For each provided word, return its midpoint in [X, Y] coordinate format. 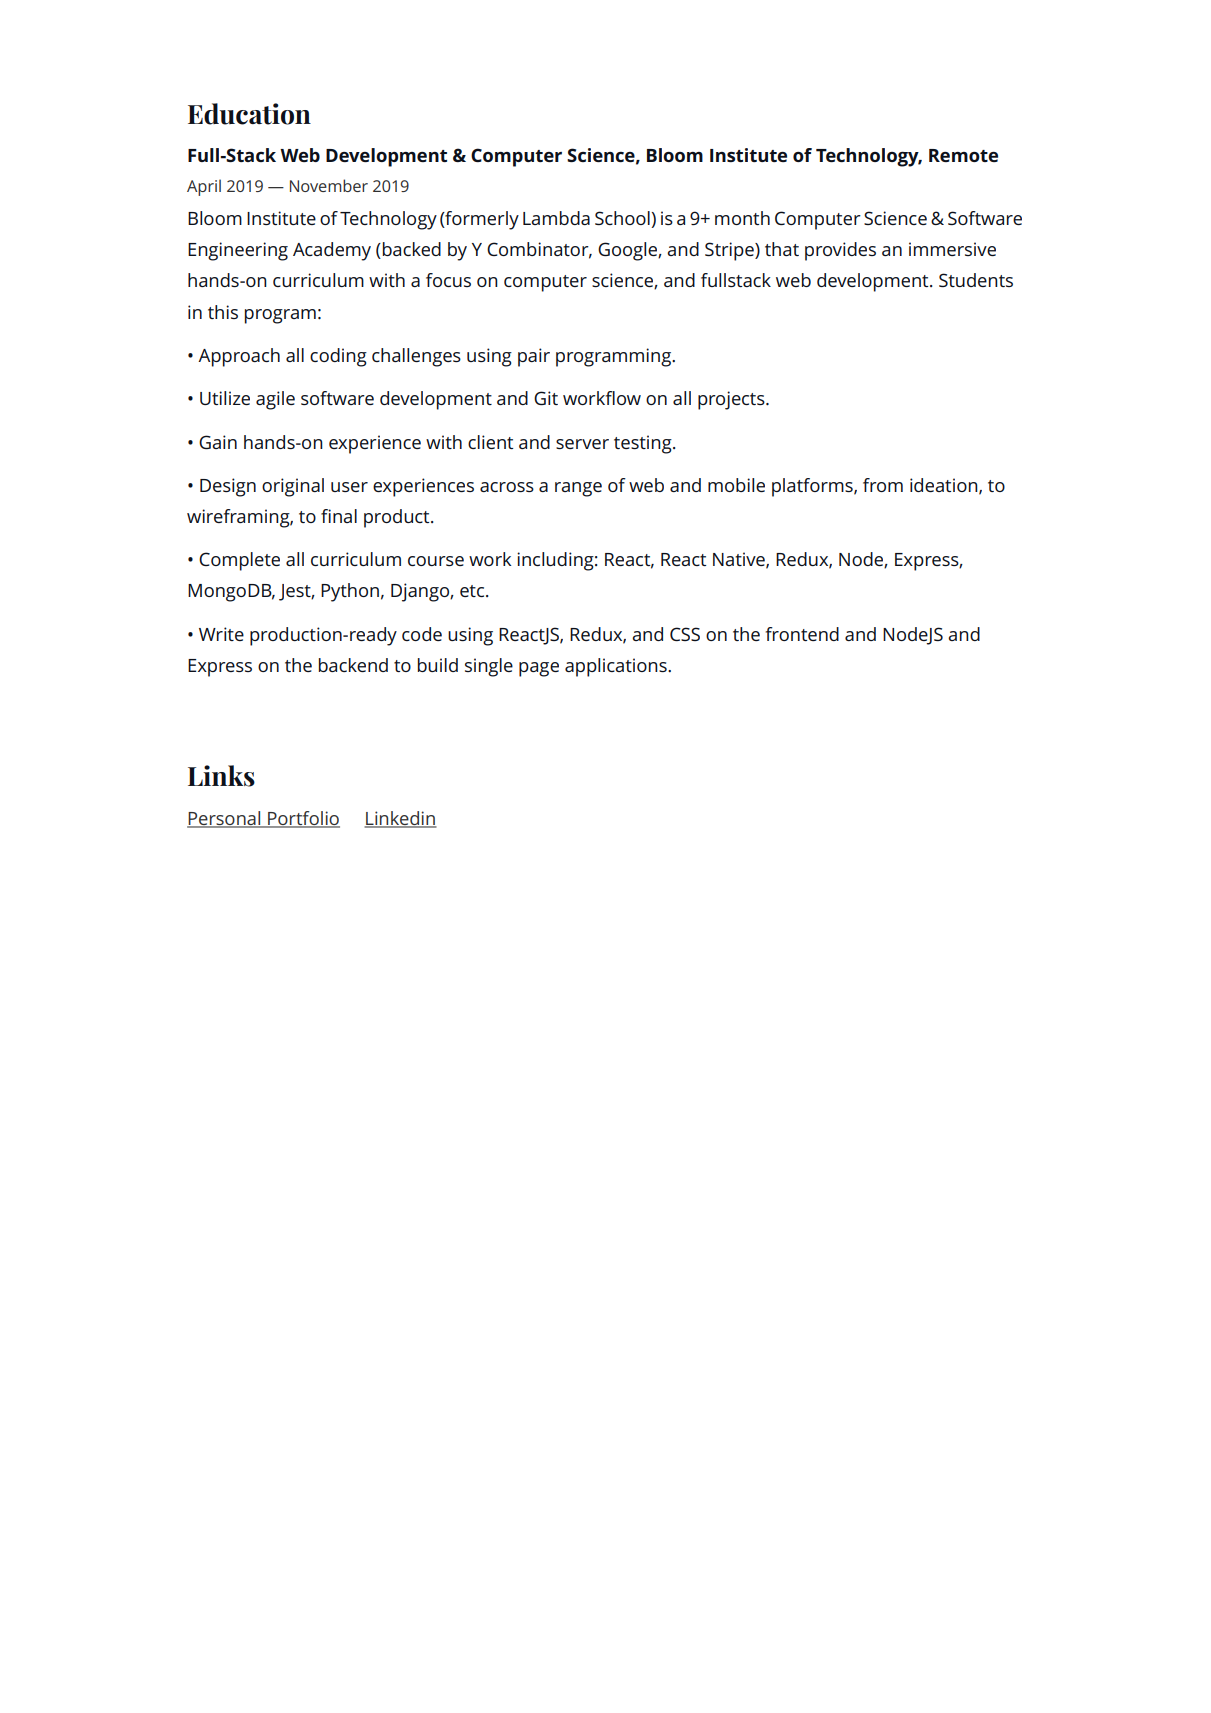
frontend [802, 634]
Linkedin [400, 819]
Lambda [556, 218]
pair [534, 357]
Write [221, 634]
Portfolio [303, 819]
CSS [685, 634]
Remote [963, 155]
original [293, 487]
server [582, 444]
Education [249, 114]
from [883, 485]
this [223, 312]
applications [617, 667]
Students [976, 280]
